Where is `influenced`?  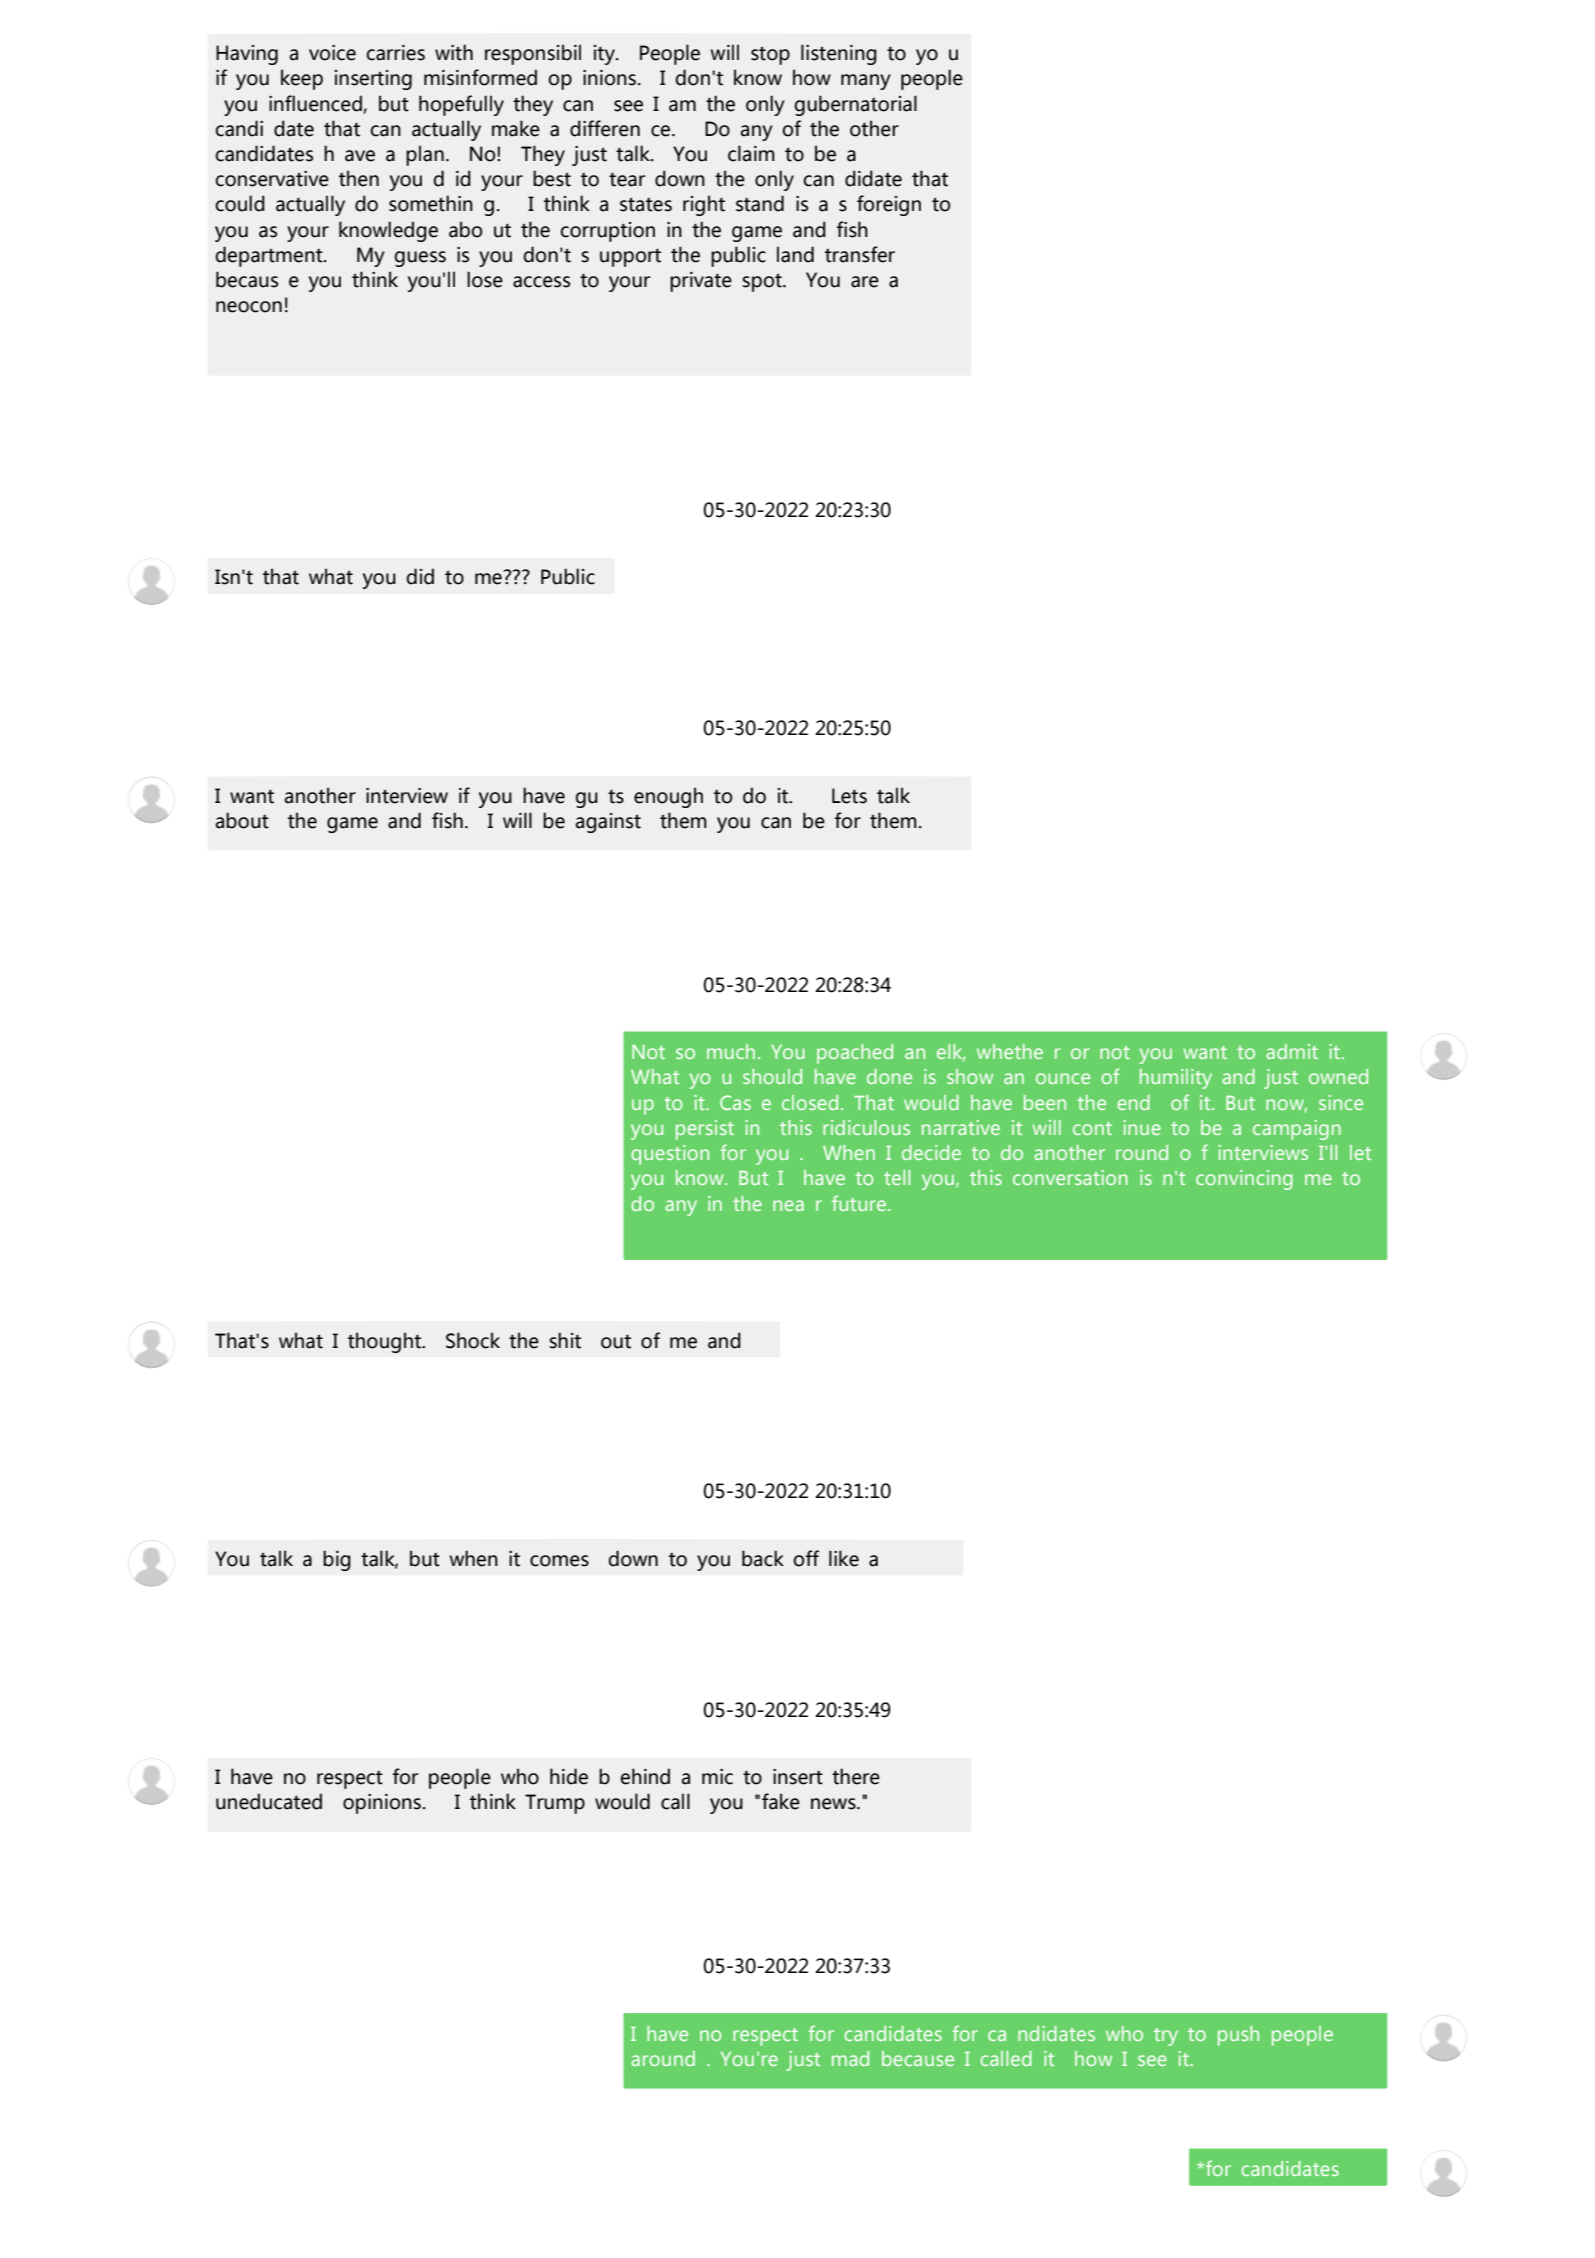
influenced is located at coordinates (316, 104).
